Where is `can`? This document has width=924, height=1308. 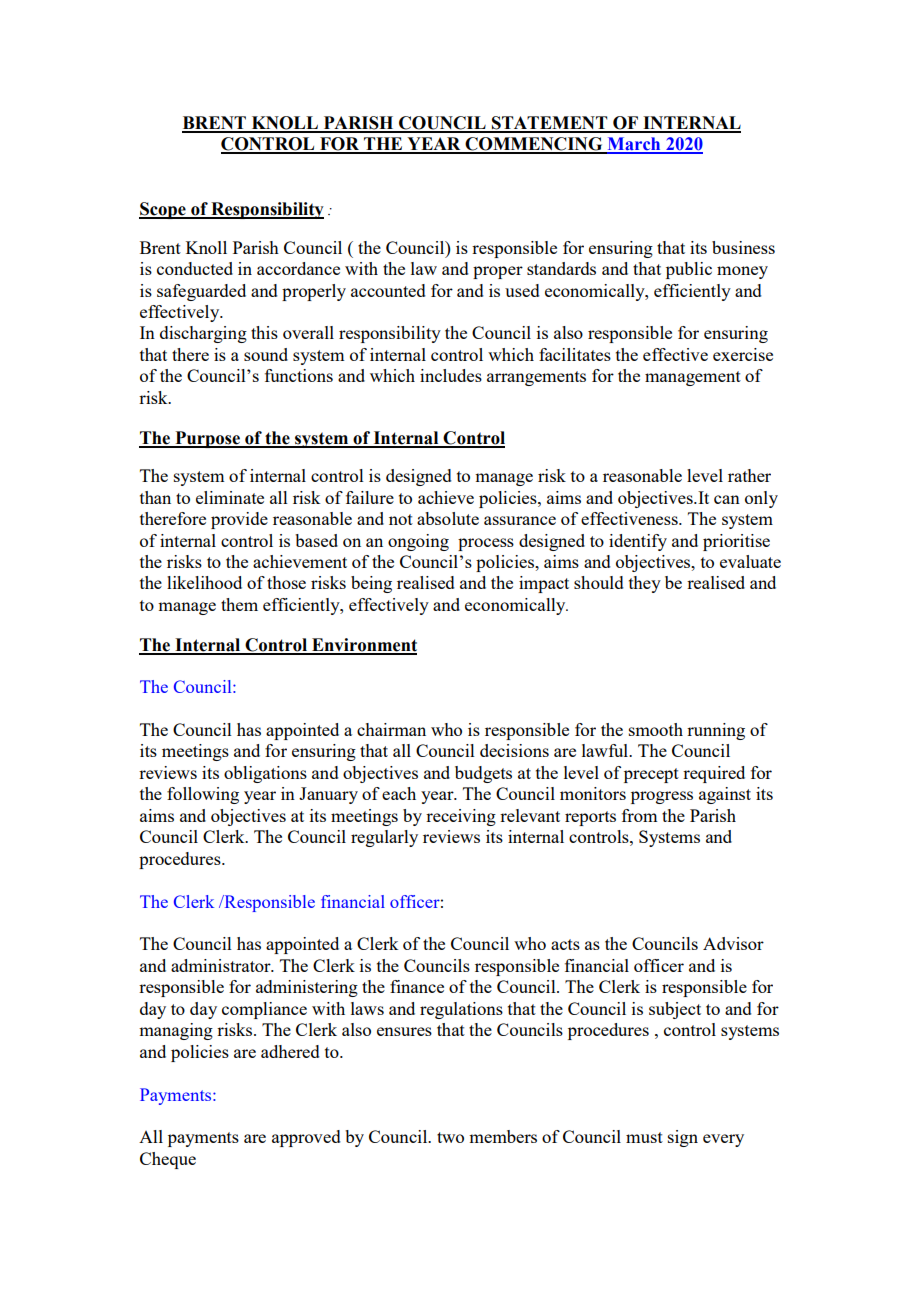
can is located at coordinates (727, 499).
